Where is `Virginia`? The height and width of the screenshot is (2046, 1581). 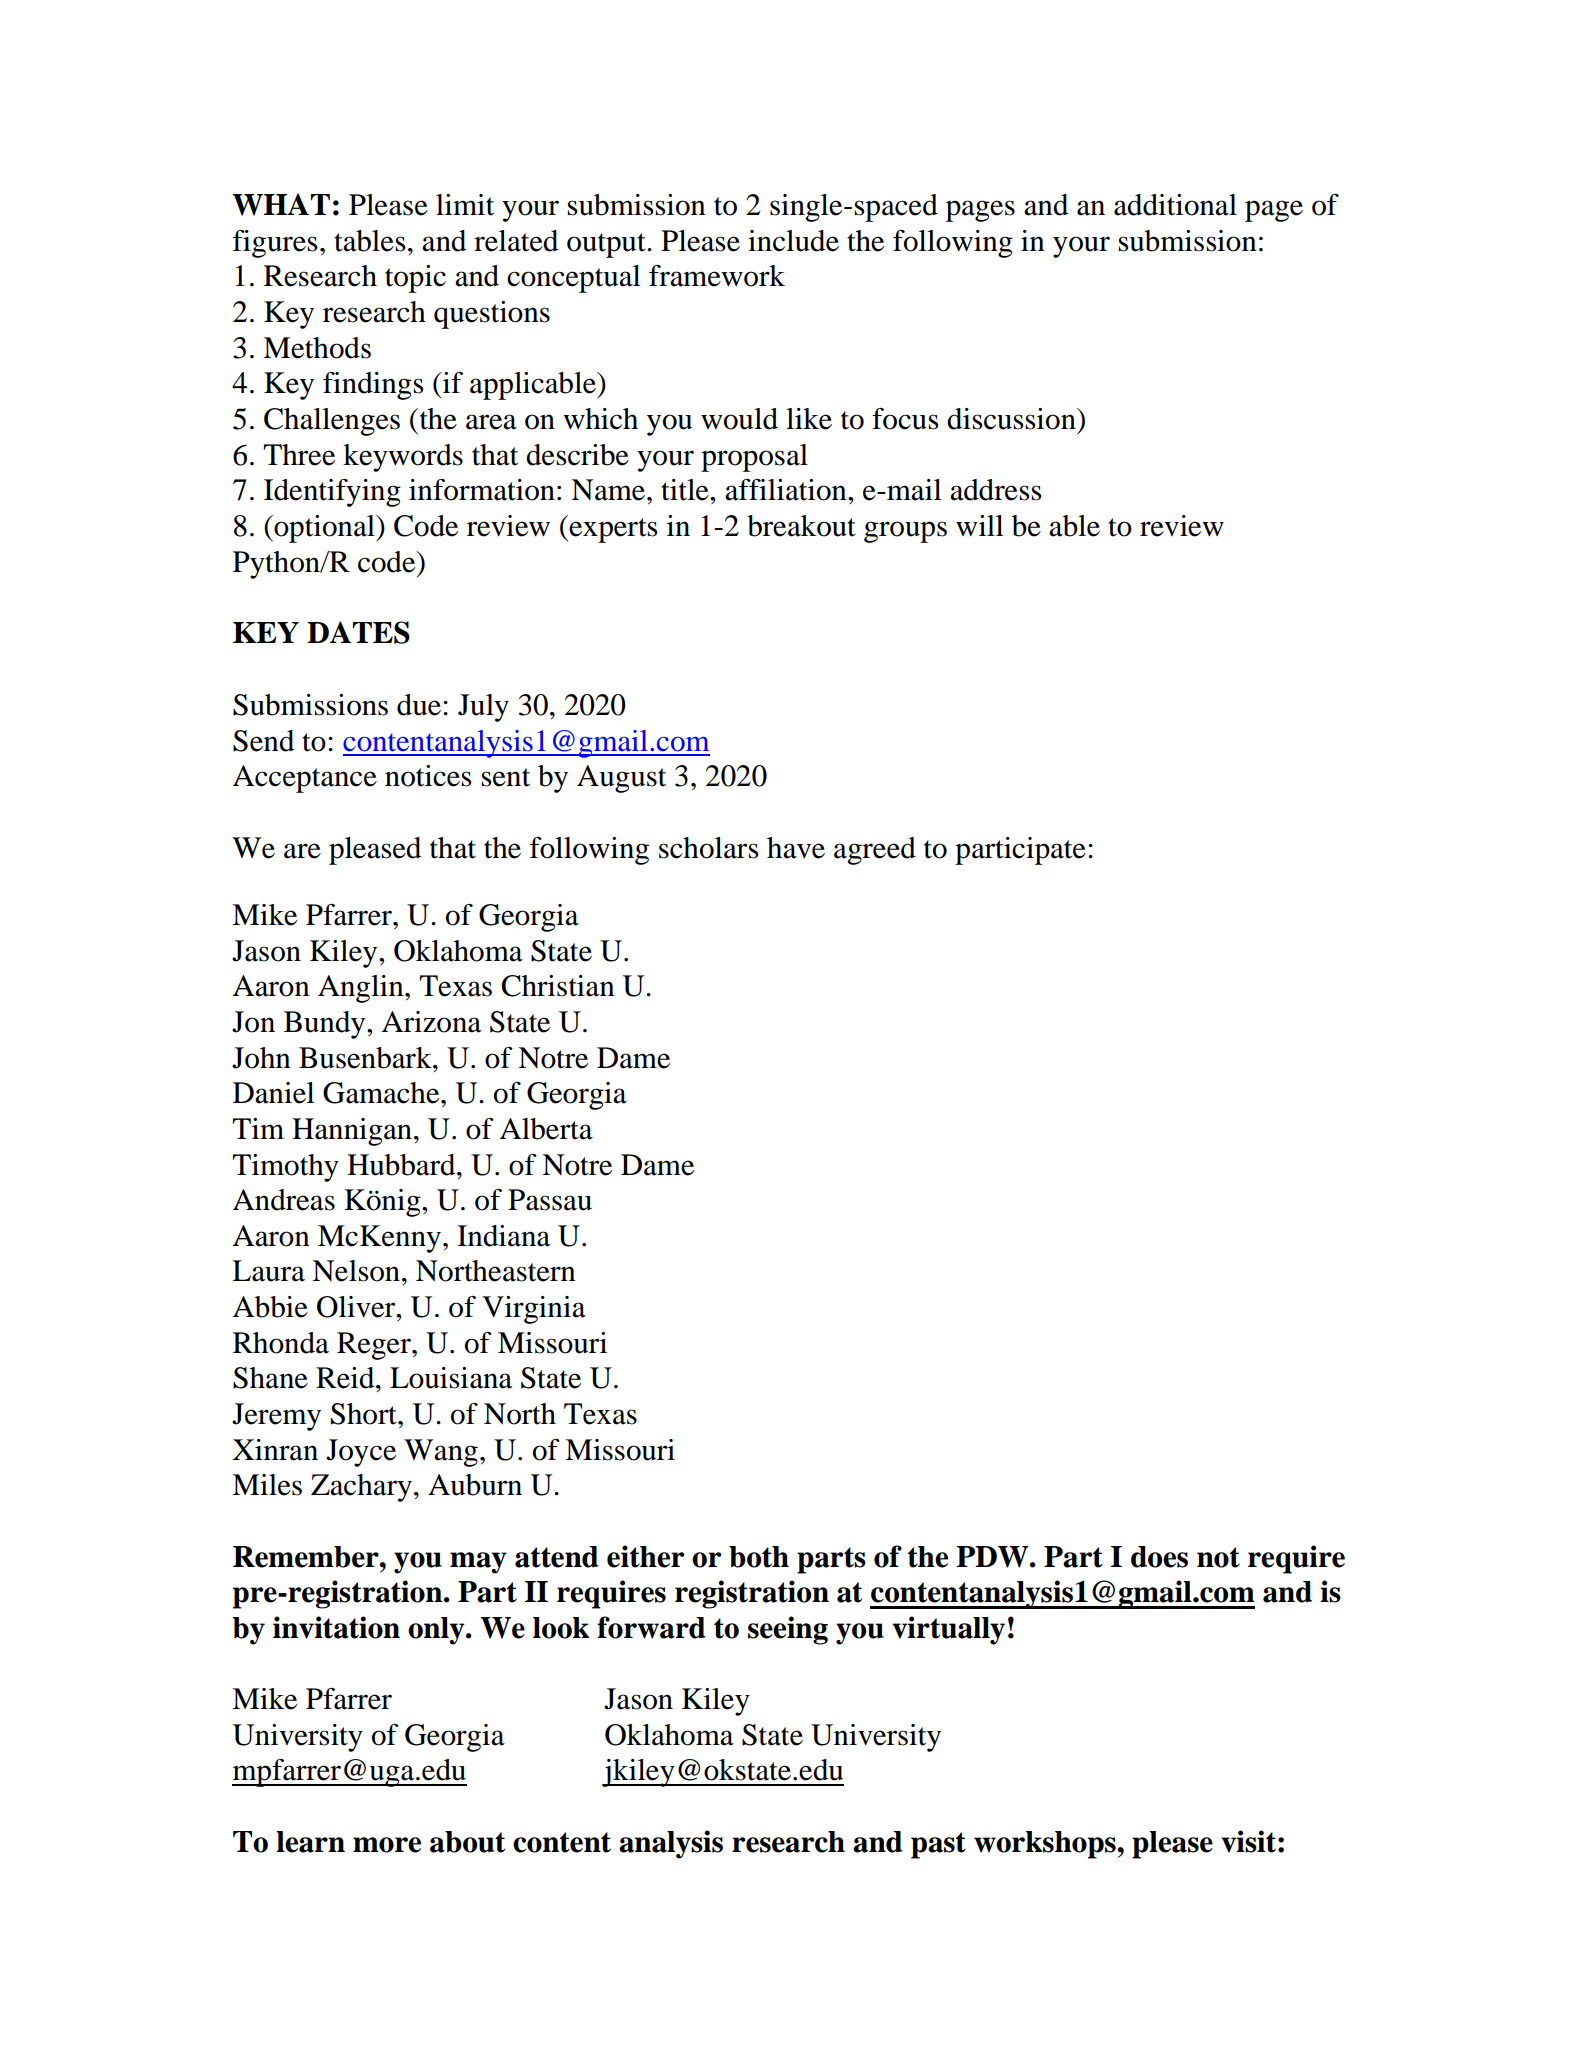 Virginia is located at coordinates (534, 1310).
